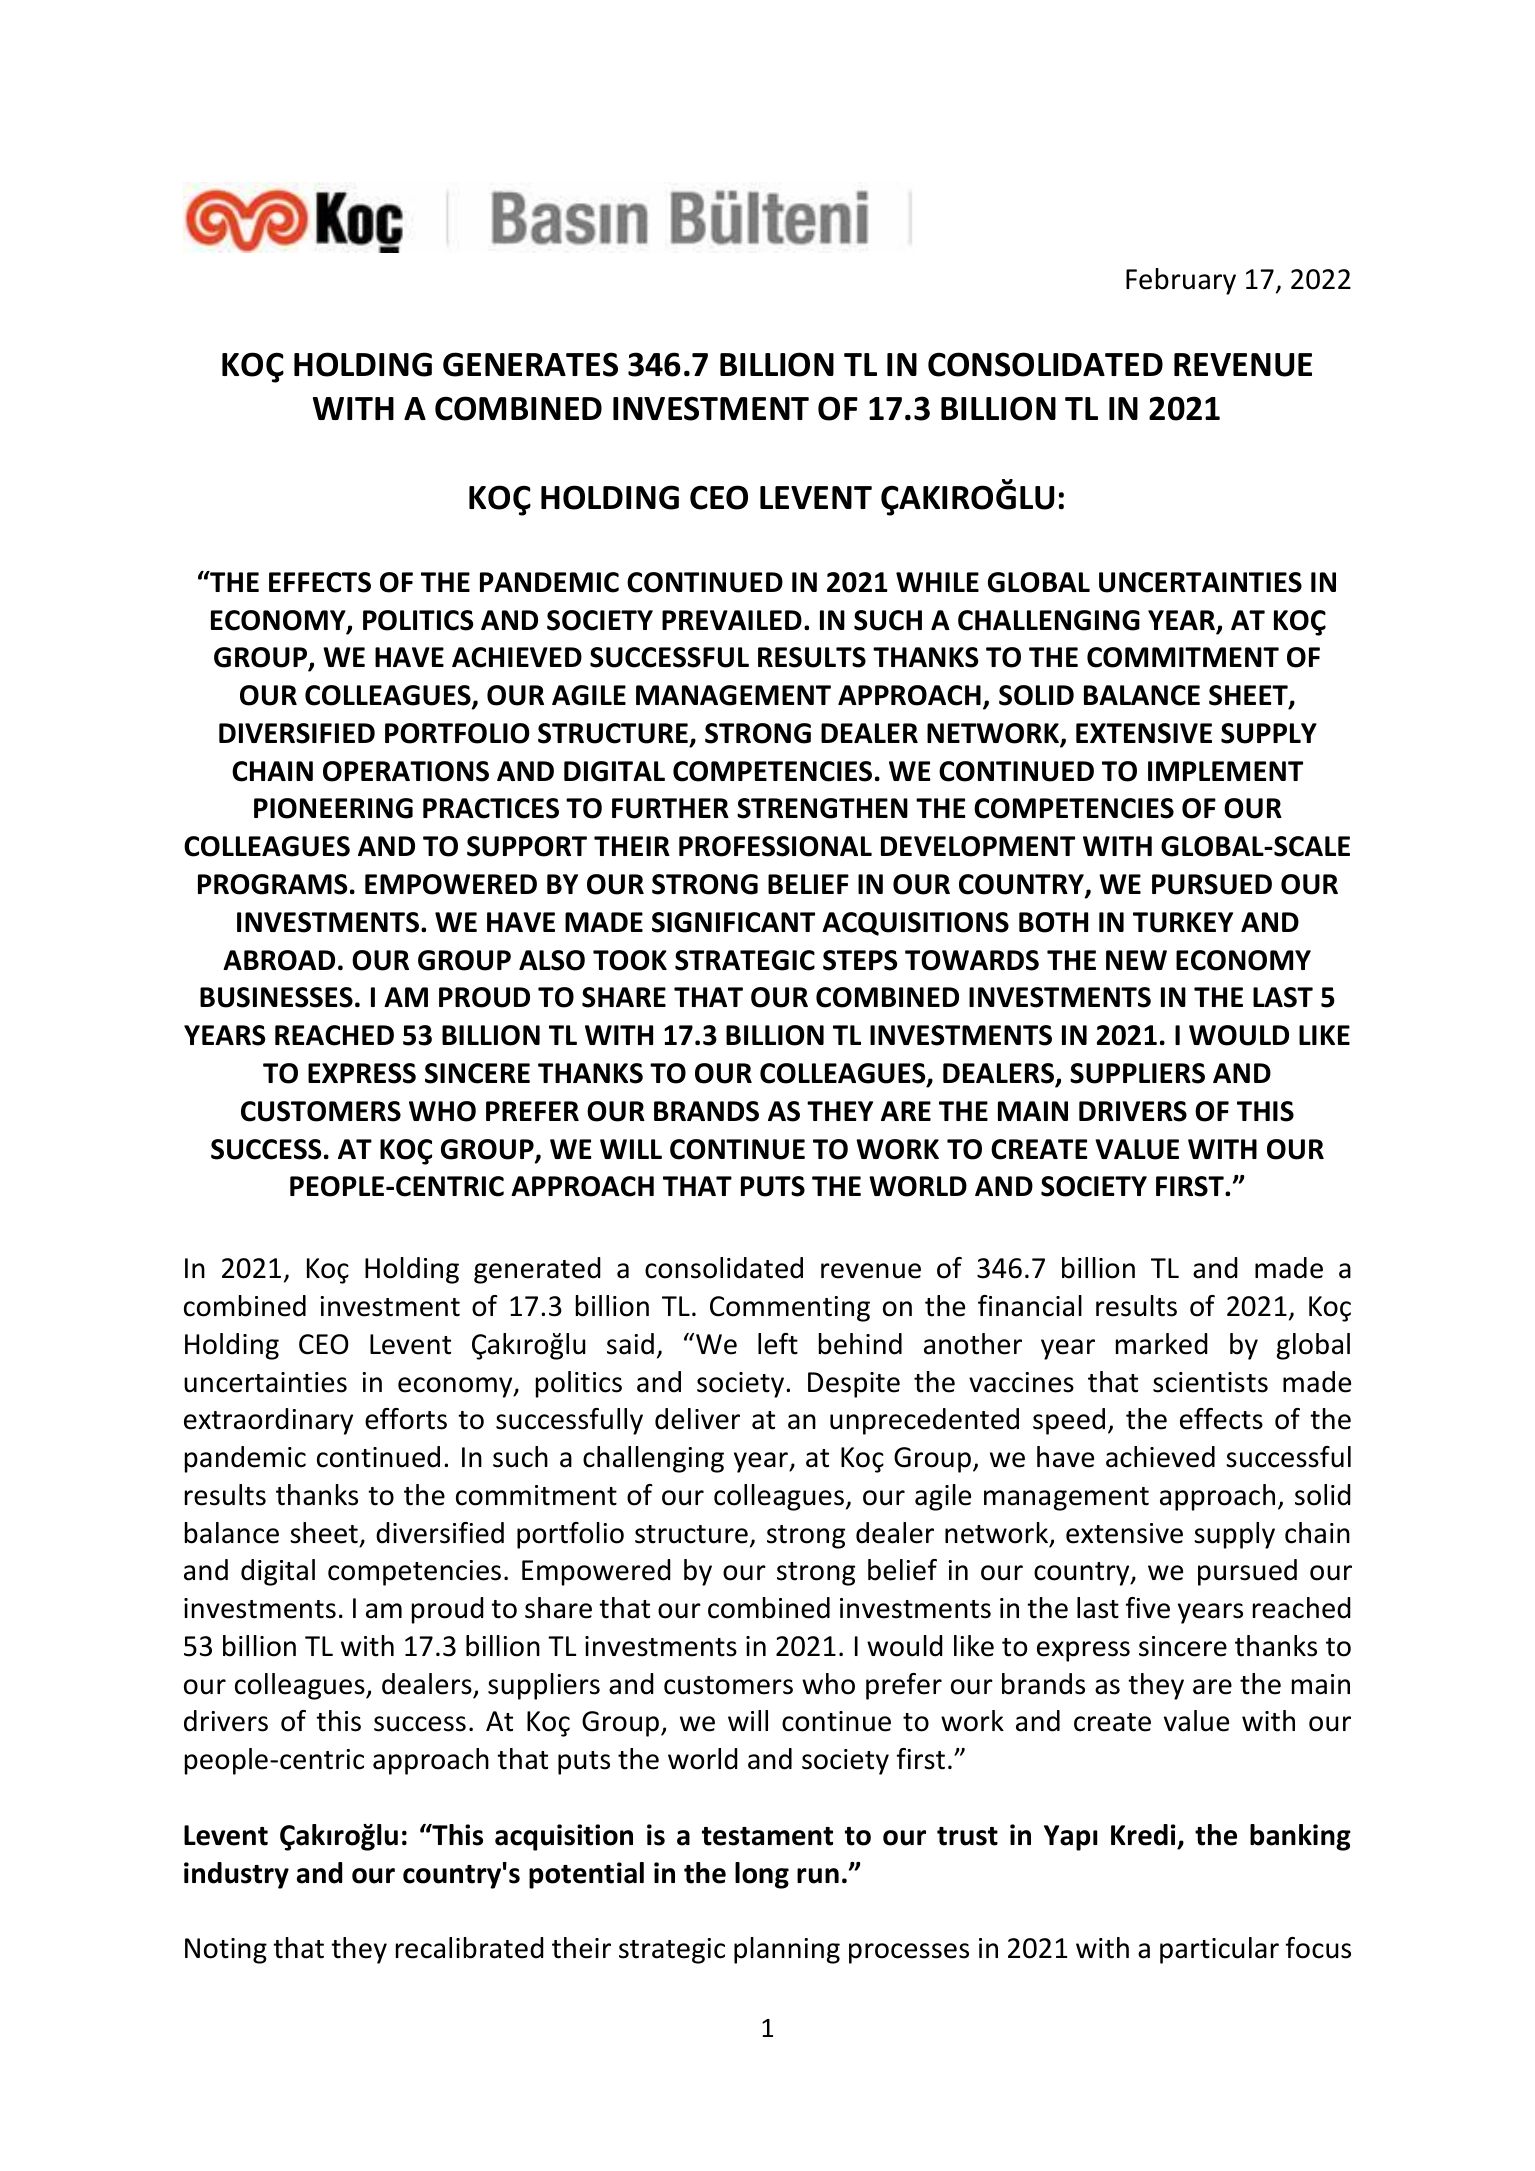 The height and width of the page is (2171, 1535). What do you see at coordinates (762, 1875) in the page?
I see `long` at bounding box center [762, 1875].
